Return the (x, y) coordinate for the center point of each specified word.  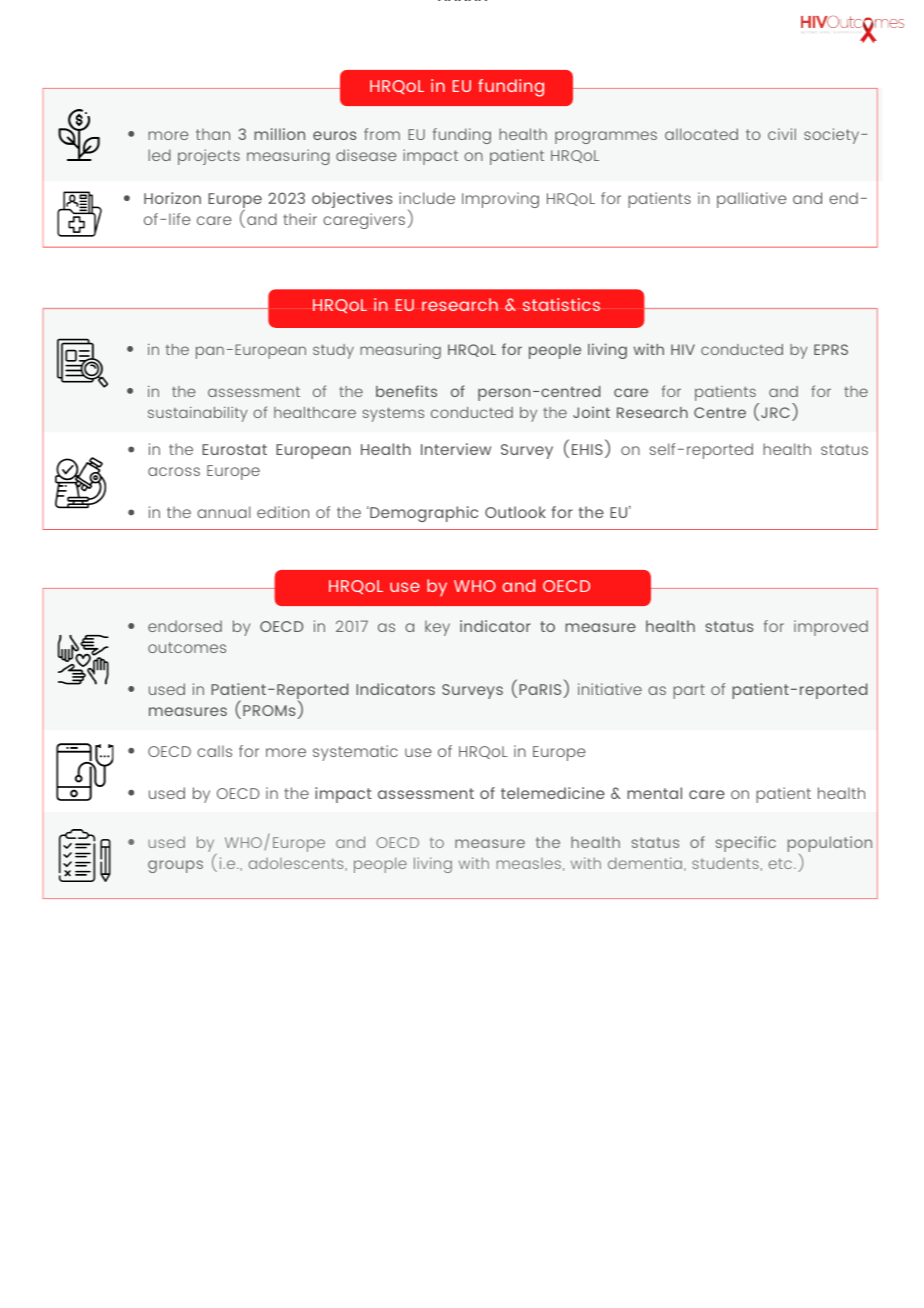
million (279, 134)
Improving (500, 200)
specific (746, 844)
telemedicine (553, 793)
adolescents (297, 864)
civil (782, 134)
